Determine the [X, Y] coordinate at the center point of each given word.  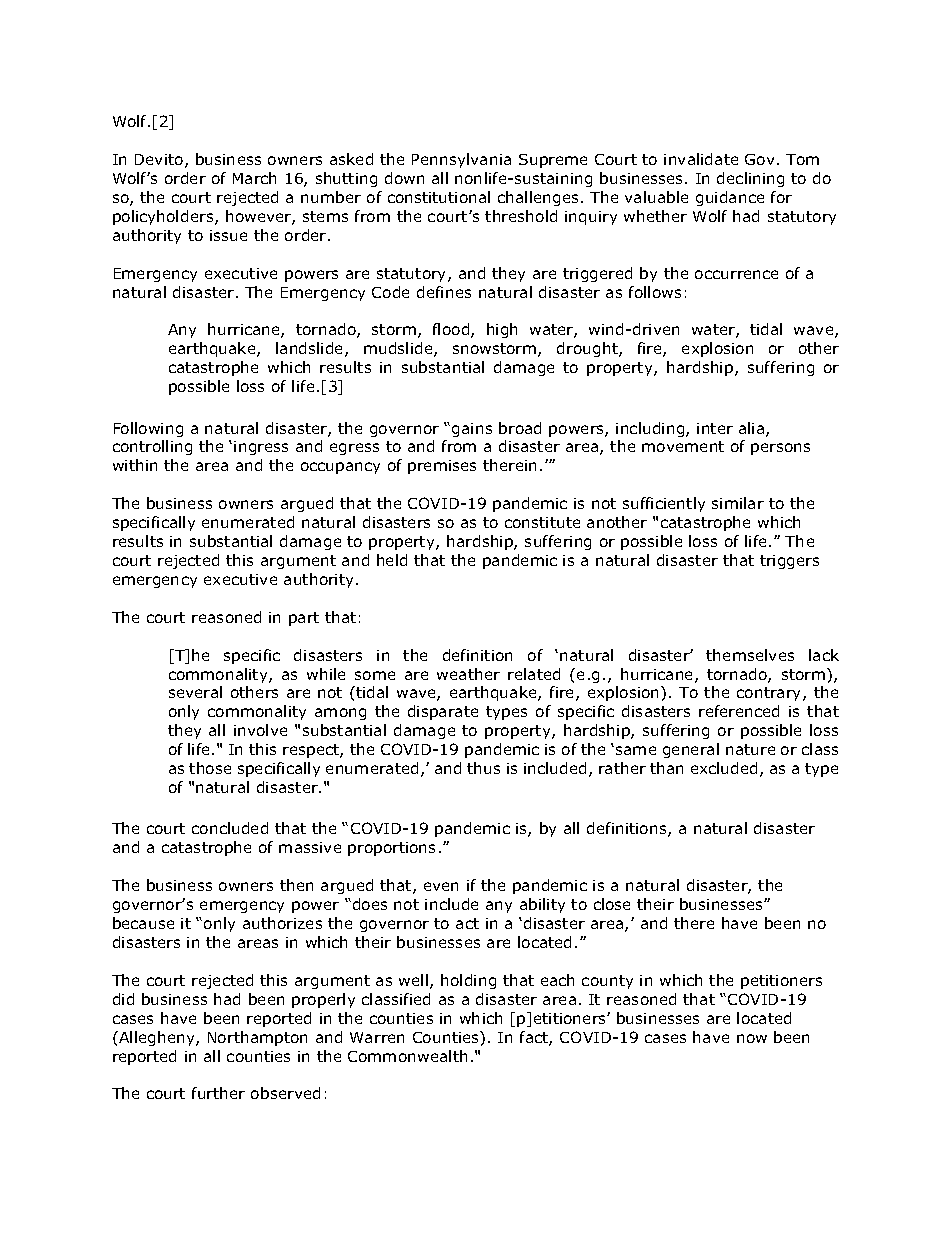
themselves [750, 655]
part [304, 619]
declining [750, 179]
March [254, 178]
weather [468, 674]
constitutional [439, 197]
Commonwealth [407, 1056]
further [218, 1093]
